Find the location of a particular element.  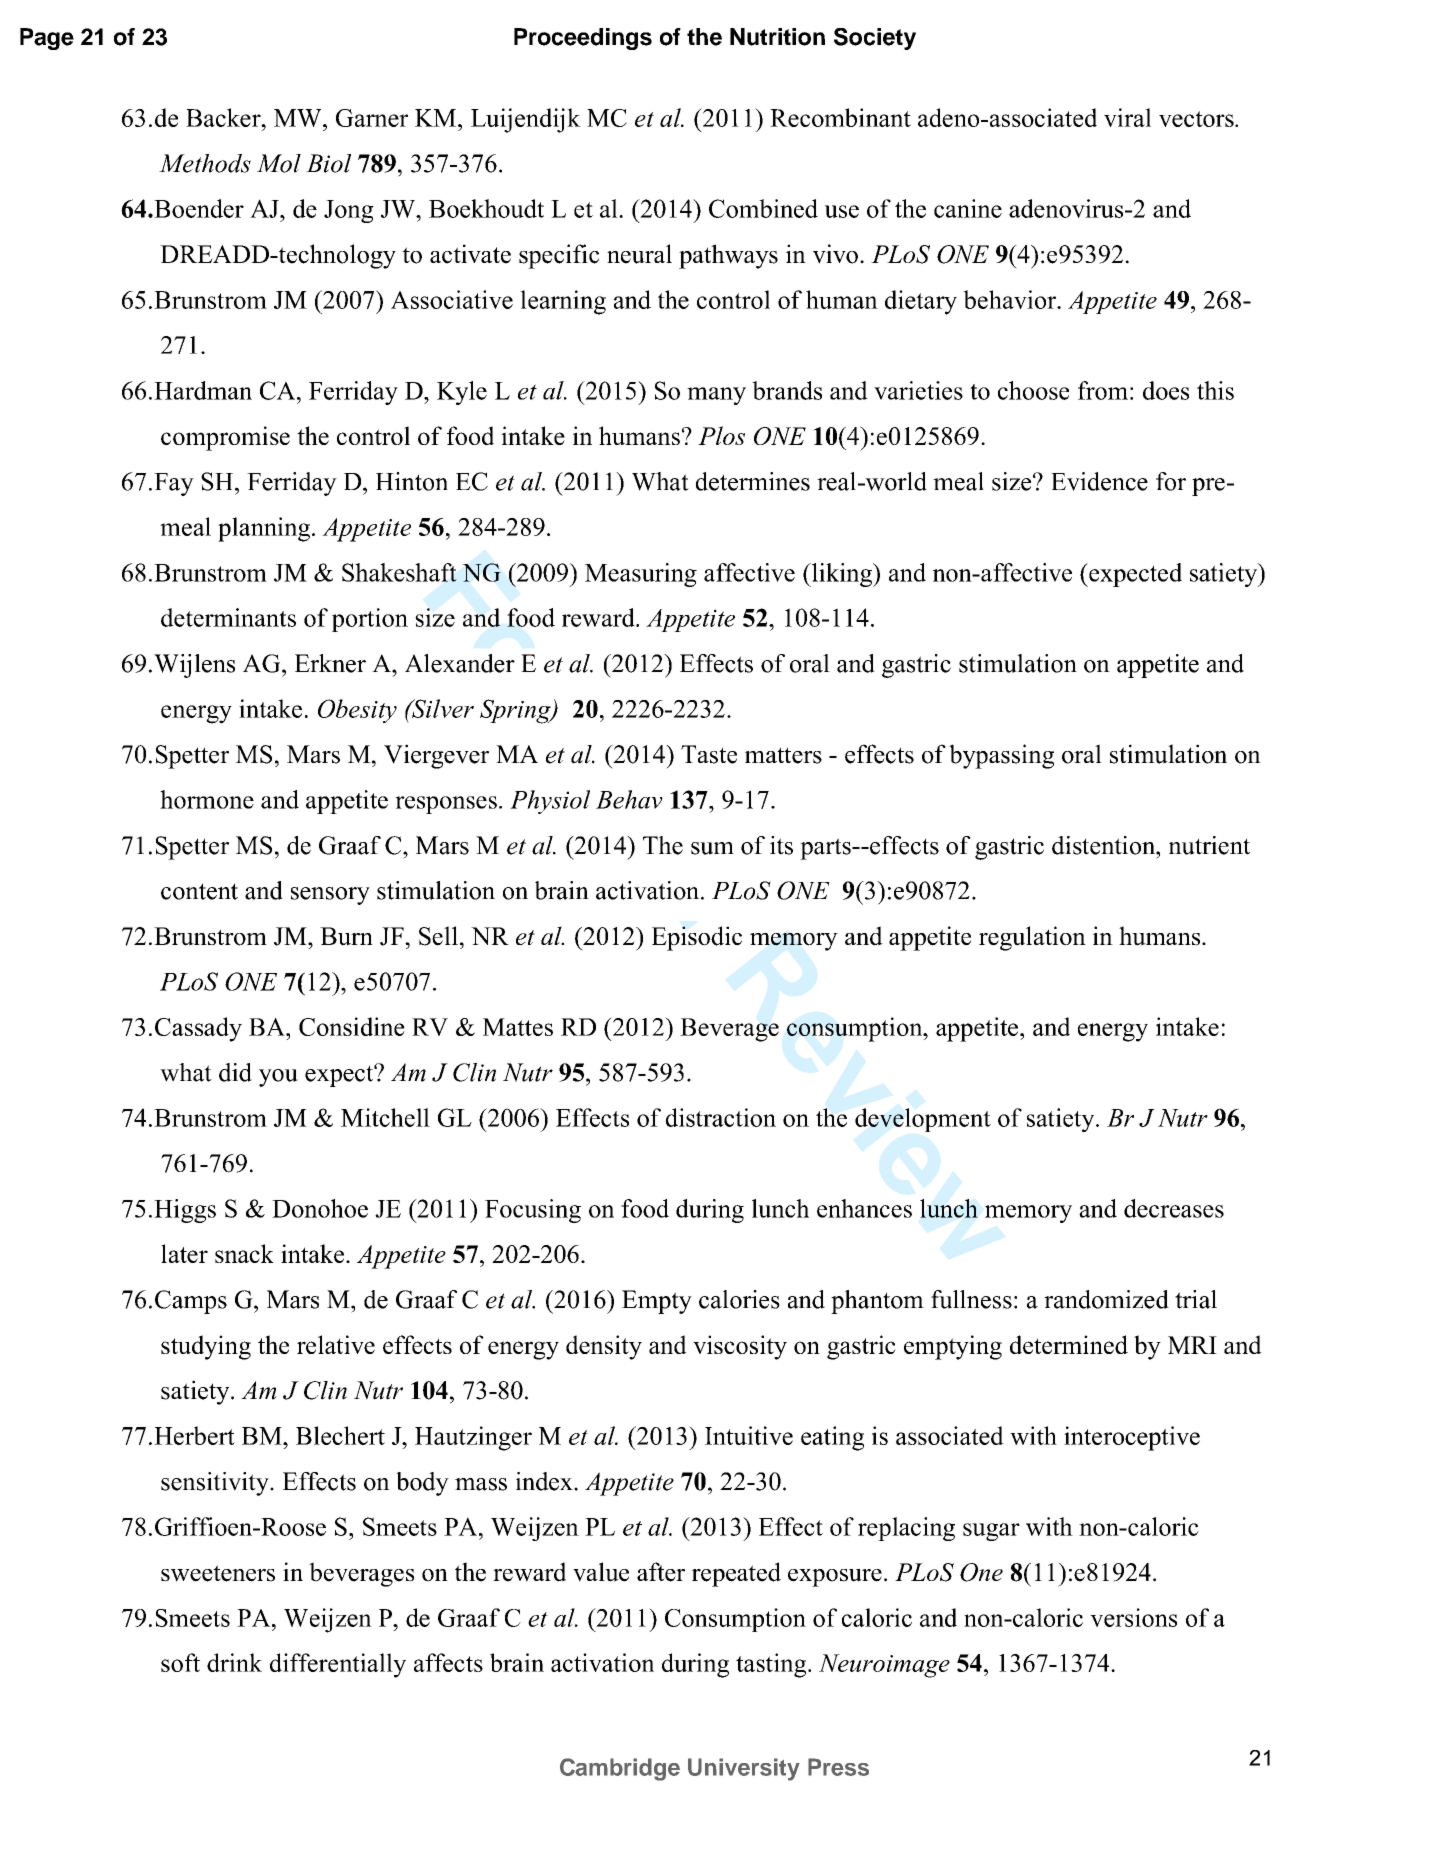

Proceedings is located at coordinates (583, 39).
